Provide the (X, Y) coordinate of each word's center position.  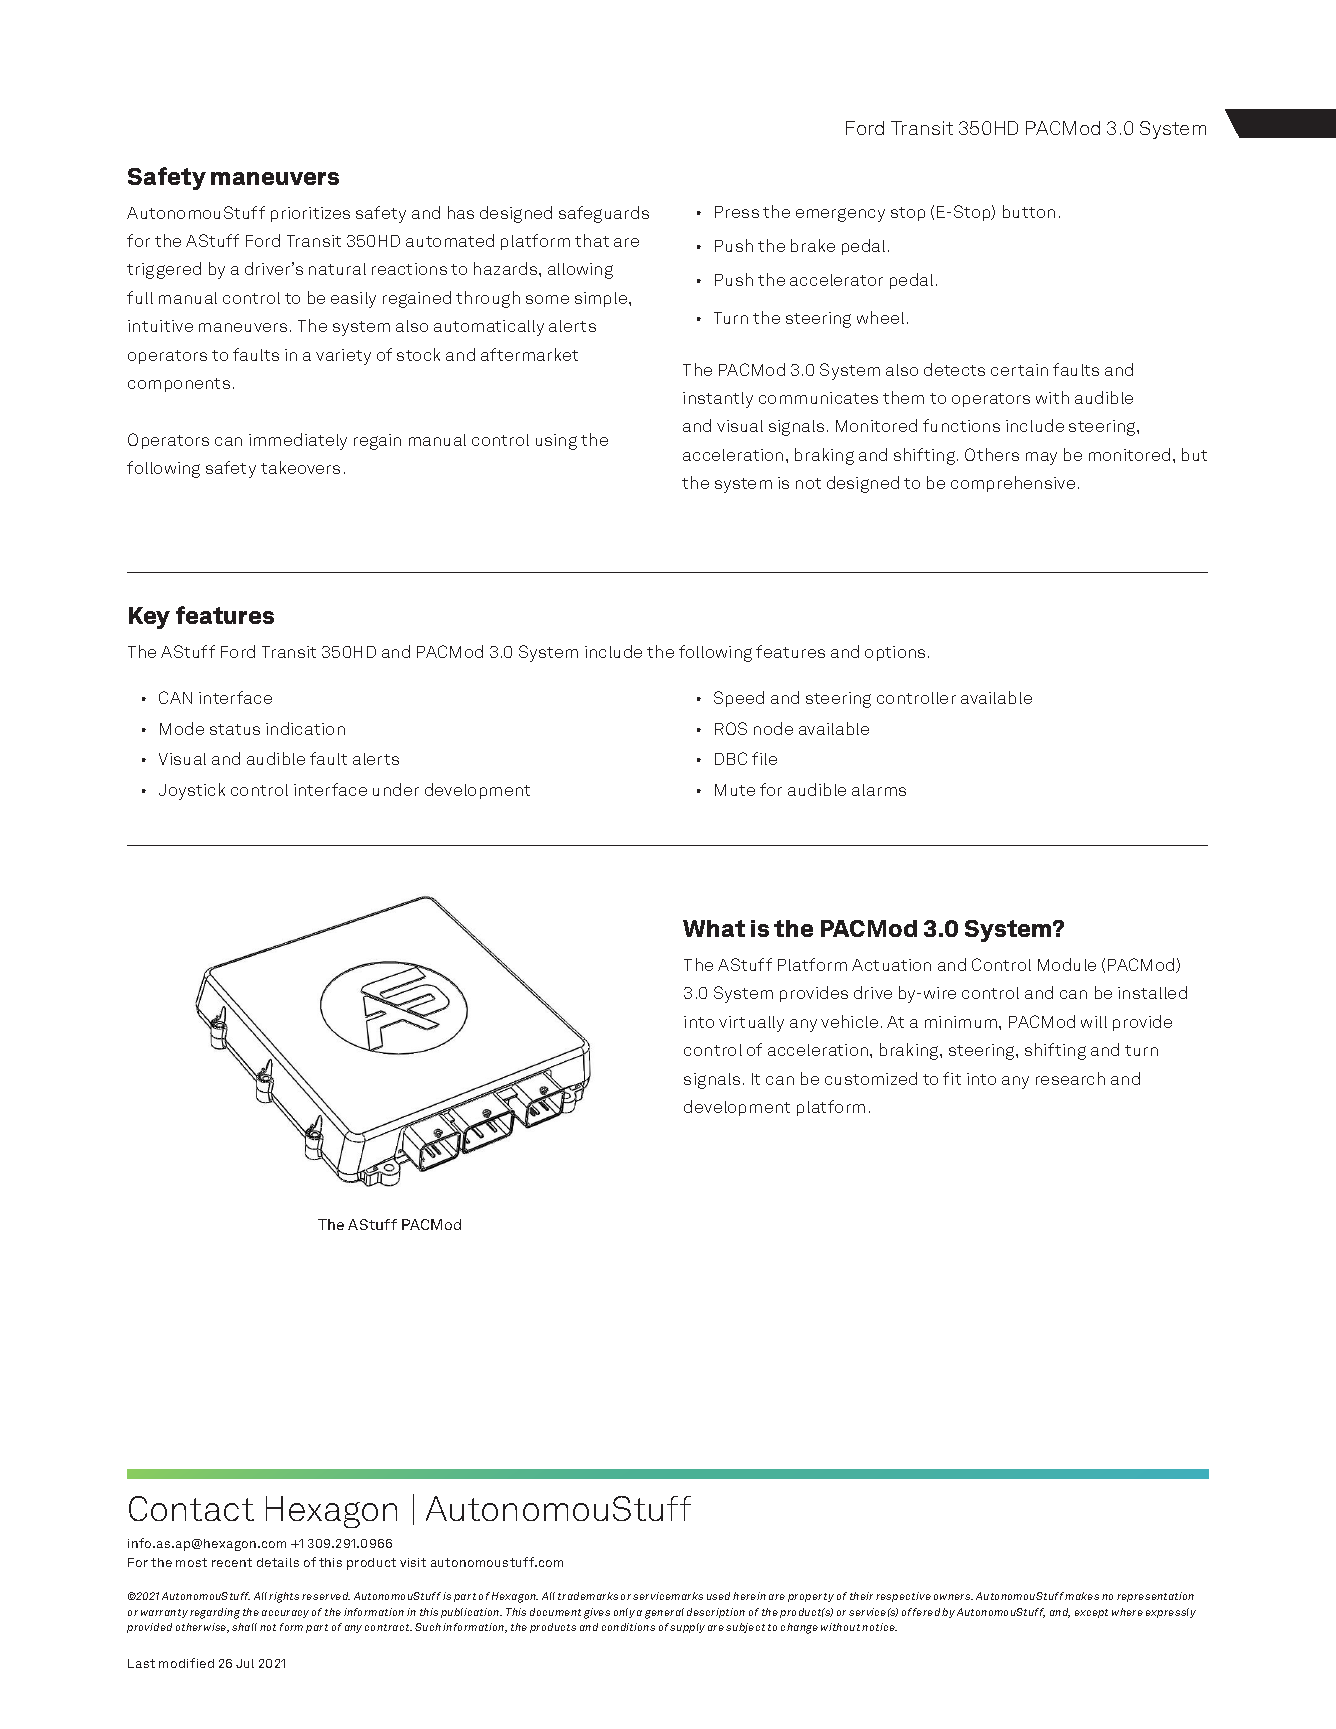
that (592, 240)
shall (244, 1627)
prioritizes (310, 214)
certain (1019, 370)
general (664, 1613)
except (1091, 1613)
